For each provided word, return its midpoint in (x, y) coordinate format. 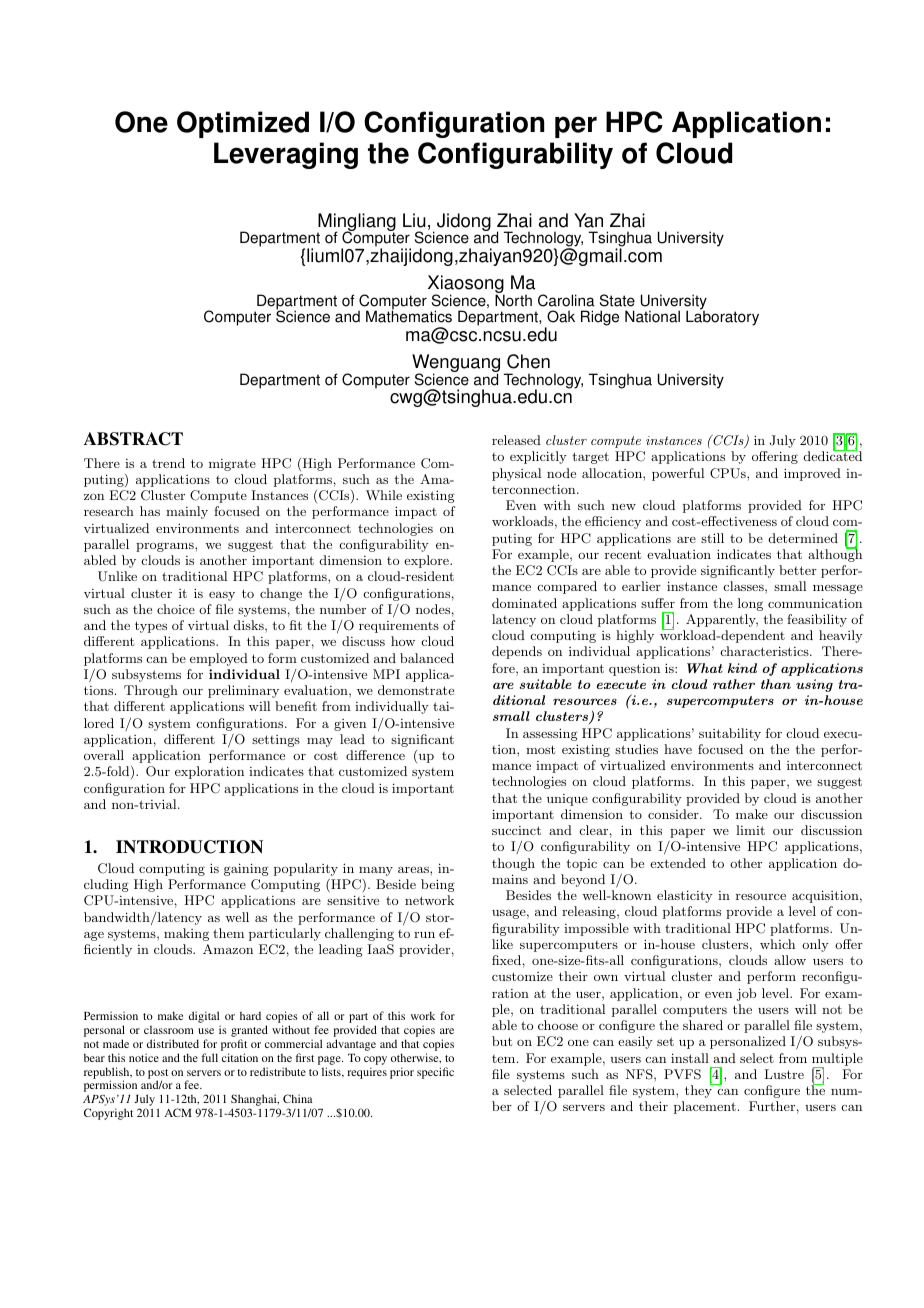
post (158, 1075)
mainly (187, 512)
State (617, 300)
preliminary (243, 691)
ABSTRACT (133, 439)
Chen (528, 361)
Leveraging (286, 155)
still (712, 538)
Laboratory (722, 317)
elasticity (685, 896)
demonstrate (416, 690)
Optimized (243, 124)
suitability (730, 734)
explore (427, 561)
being (438, 885)
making (186, 934)
